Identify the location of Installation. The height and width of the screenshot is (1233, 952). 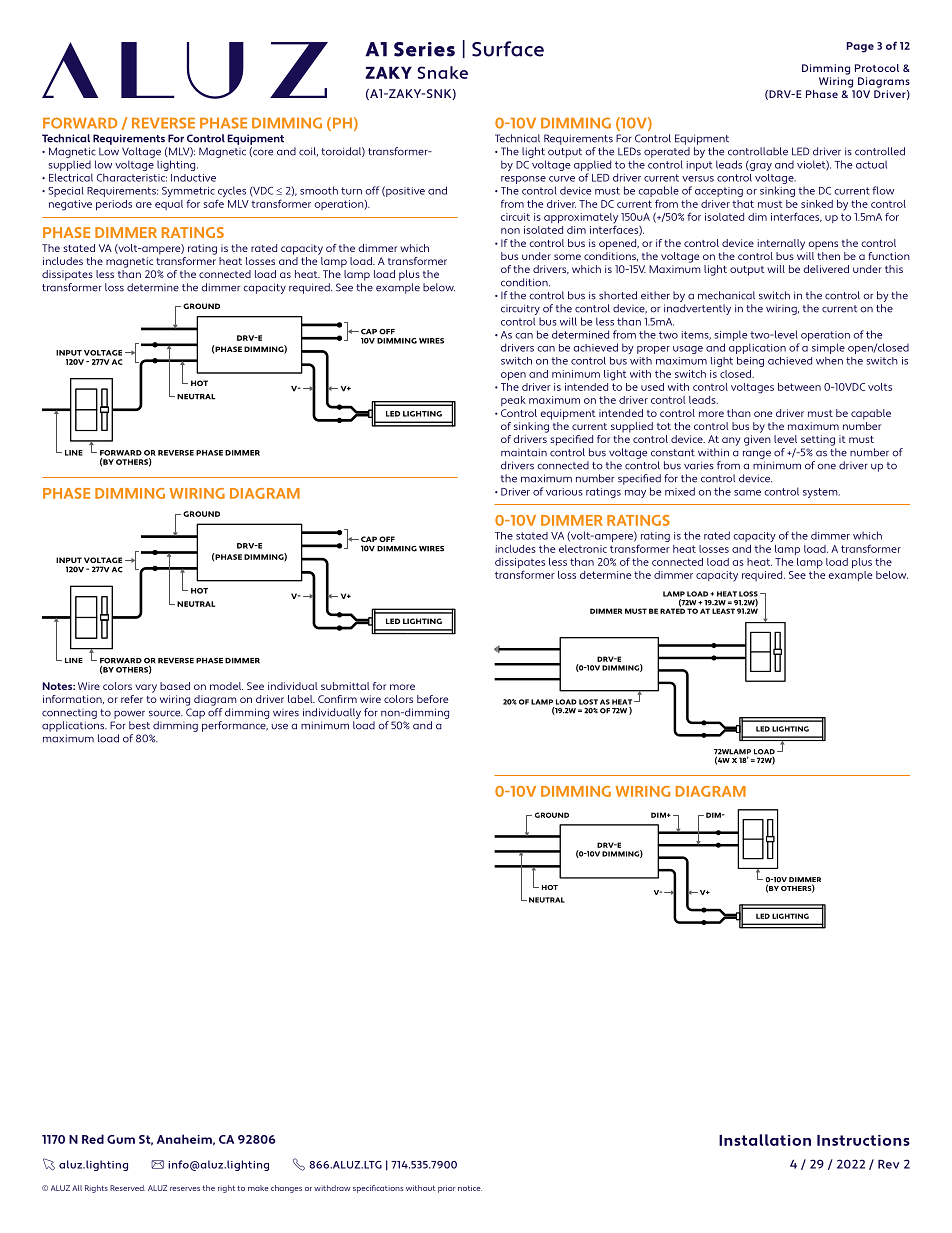
(765, 1140).
